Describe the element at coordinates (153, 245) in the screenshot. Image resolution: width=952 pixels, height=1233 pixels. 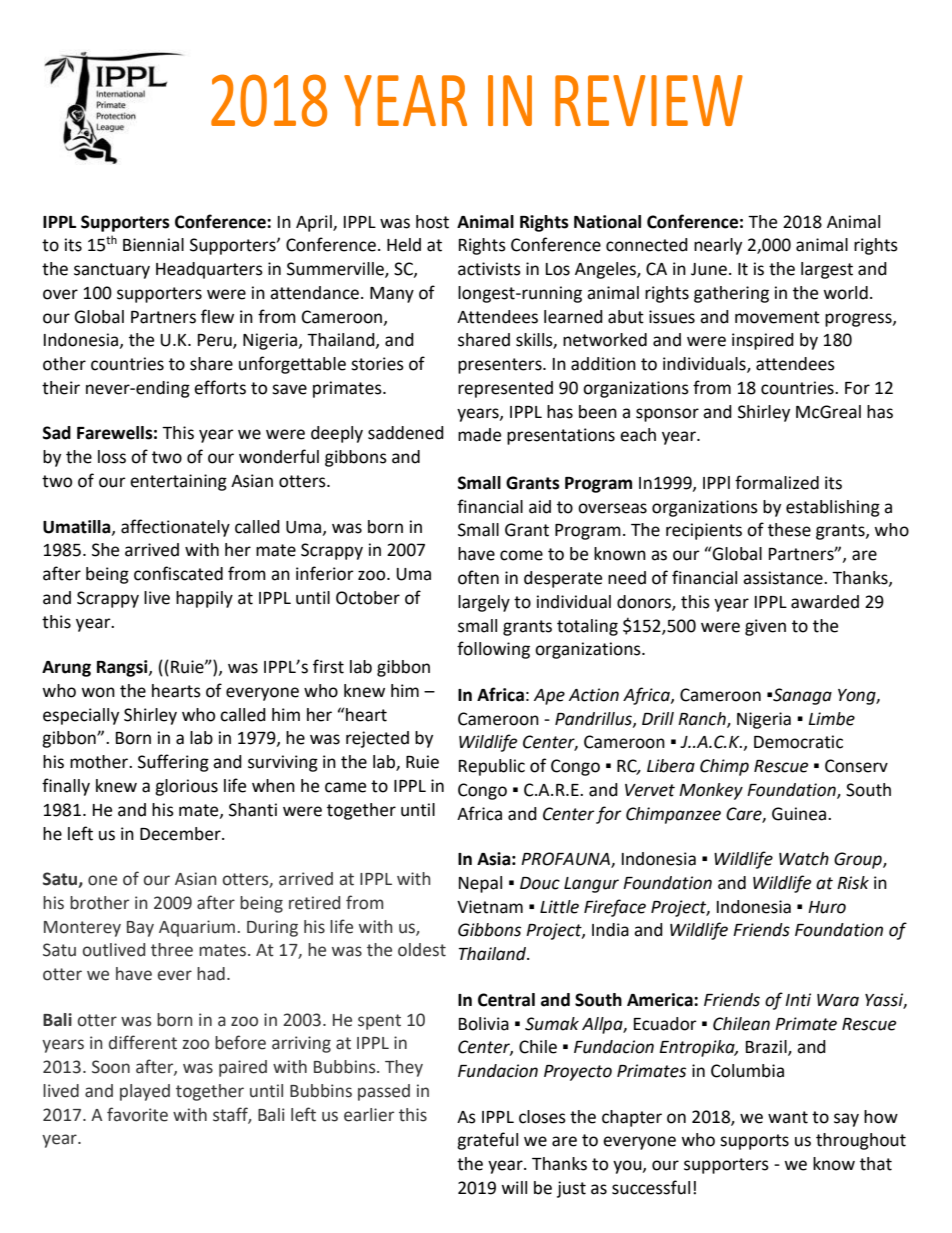
I see `Biennial` at that location.
